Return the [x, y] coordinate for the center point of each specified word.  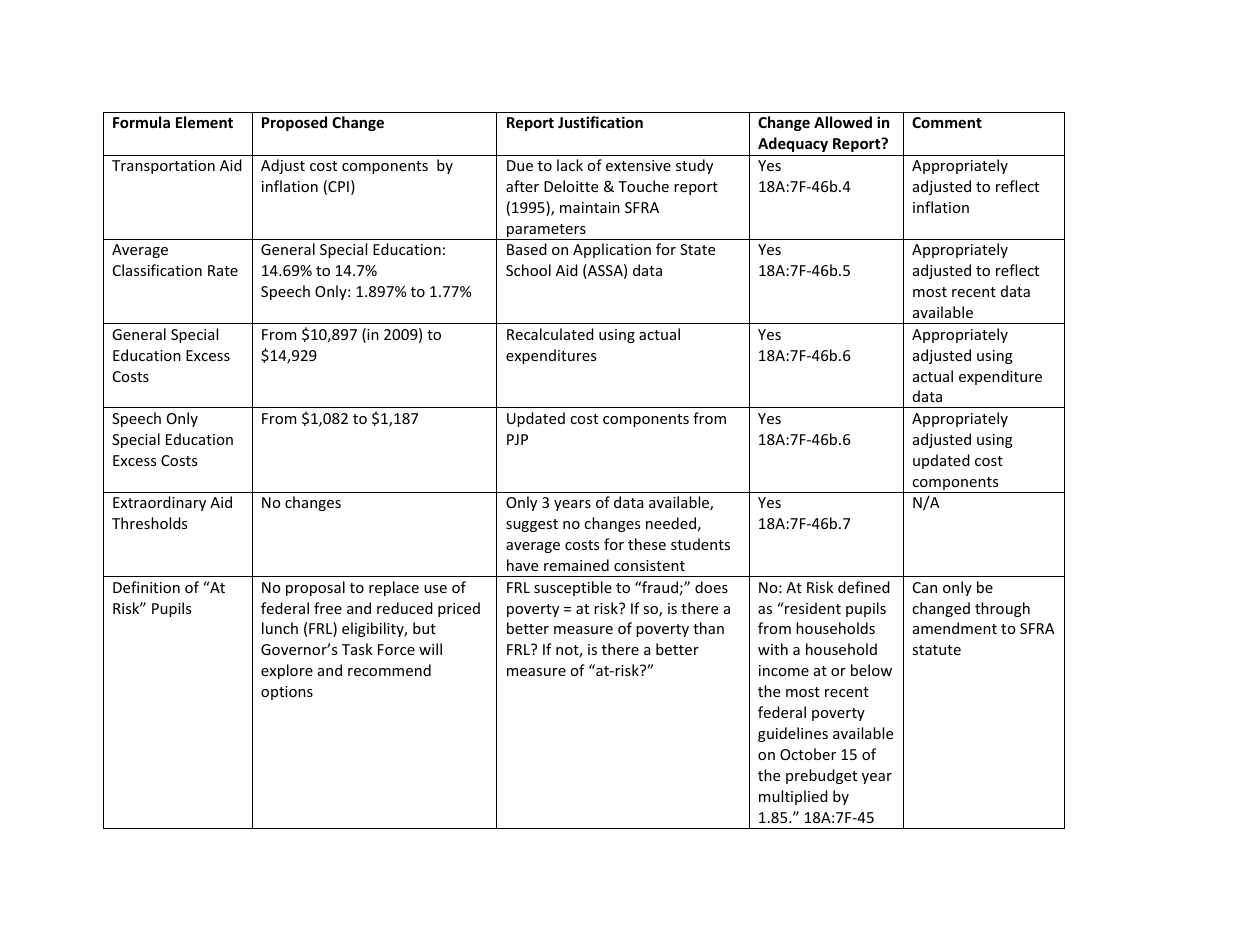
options [287, 693]
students [700, 544]
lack [570, 165]
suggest [532, 525]
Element [204, 122]
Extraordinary [159, 503]
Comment [947, 122]
